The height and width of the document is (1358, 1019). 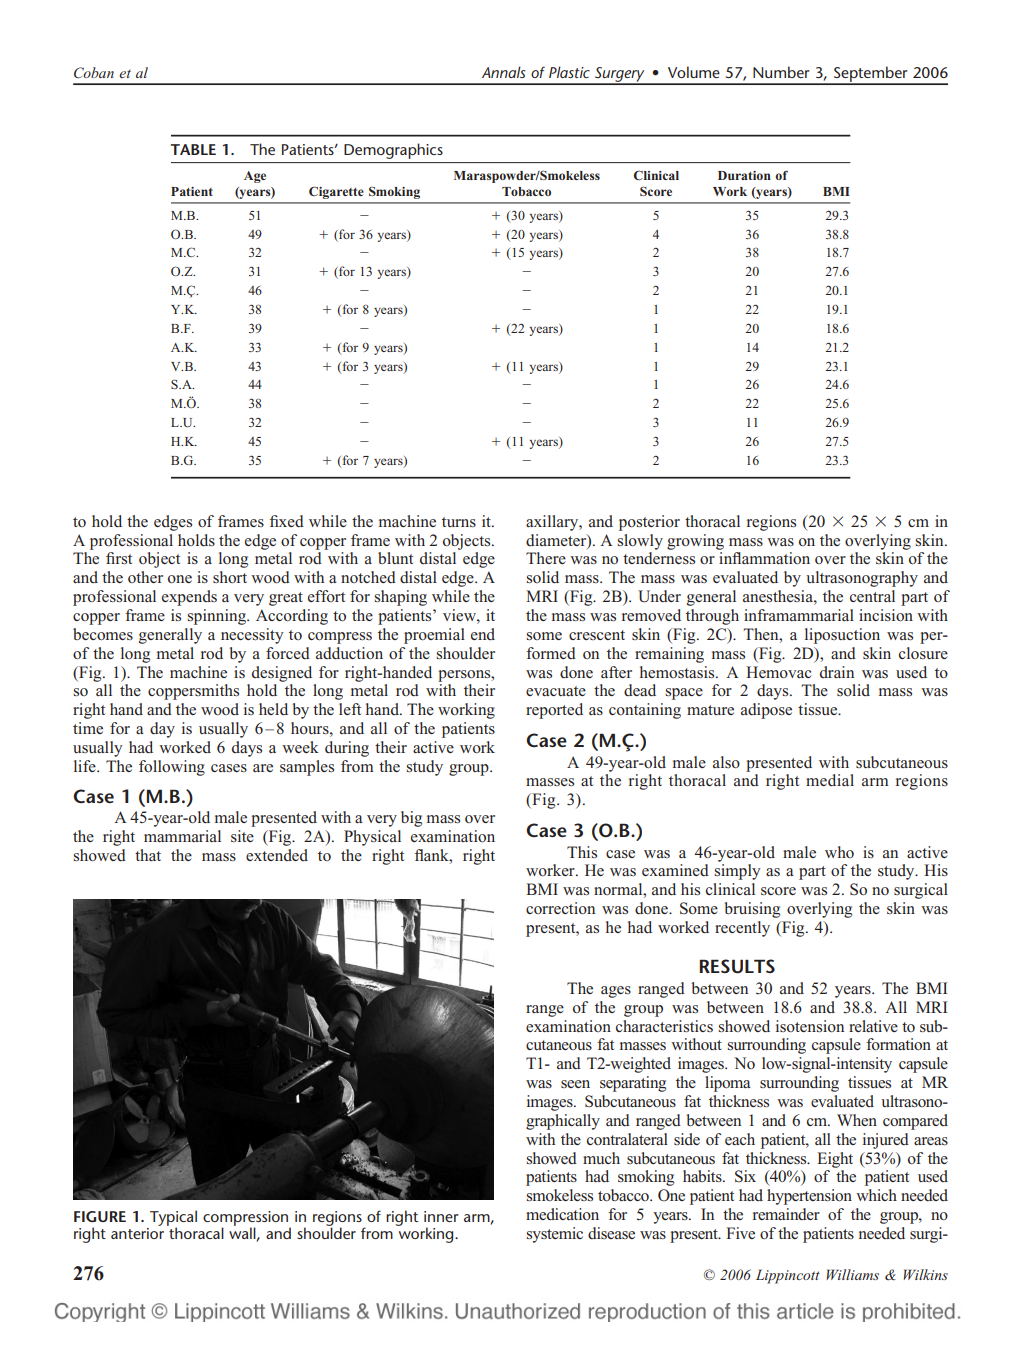 I want to click on necessity, so click(x=252, y=636).
